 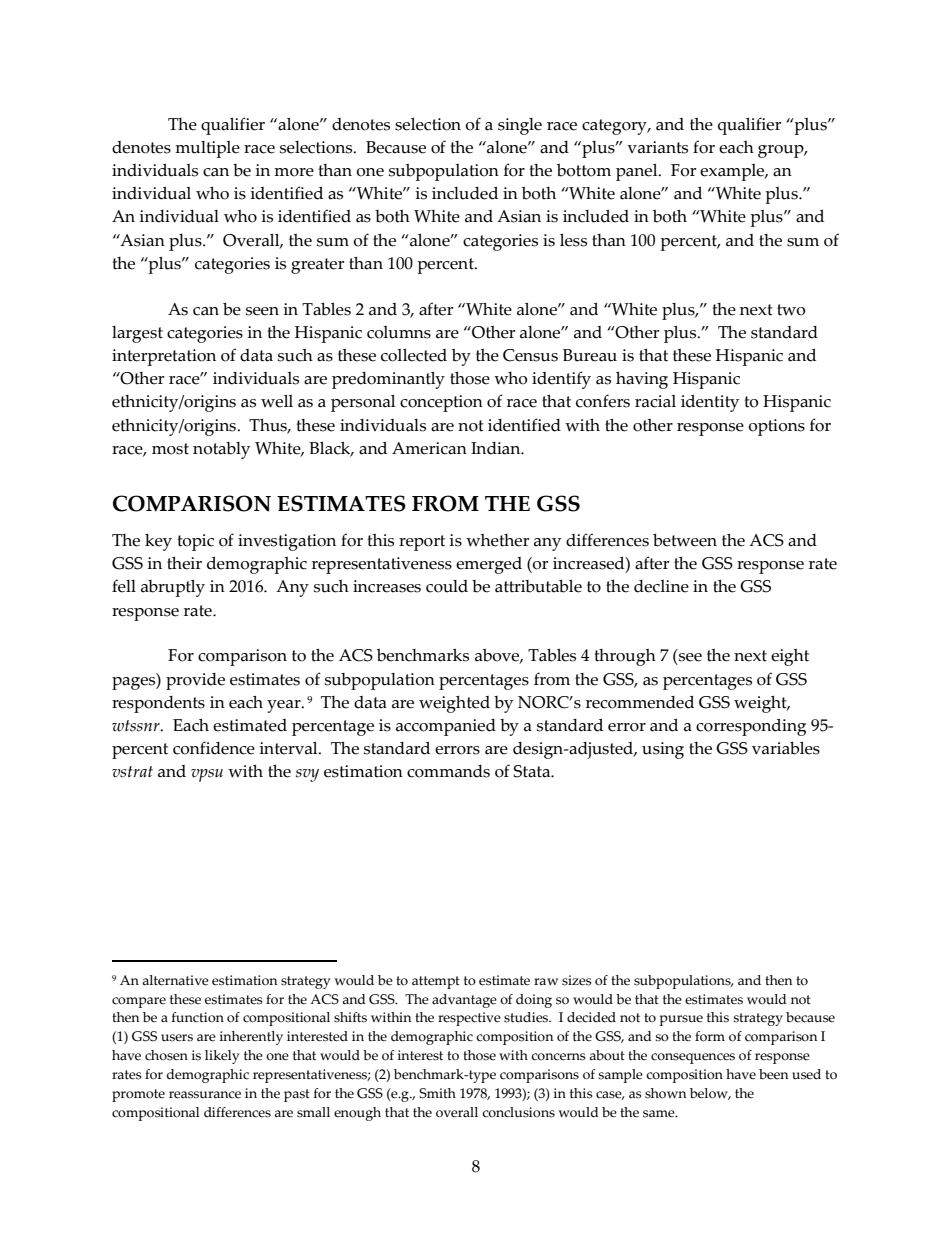 What do you see at coordinates (205, 1095) in the page?
I see `reassurance` at bounding box center [205, 1095].
